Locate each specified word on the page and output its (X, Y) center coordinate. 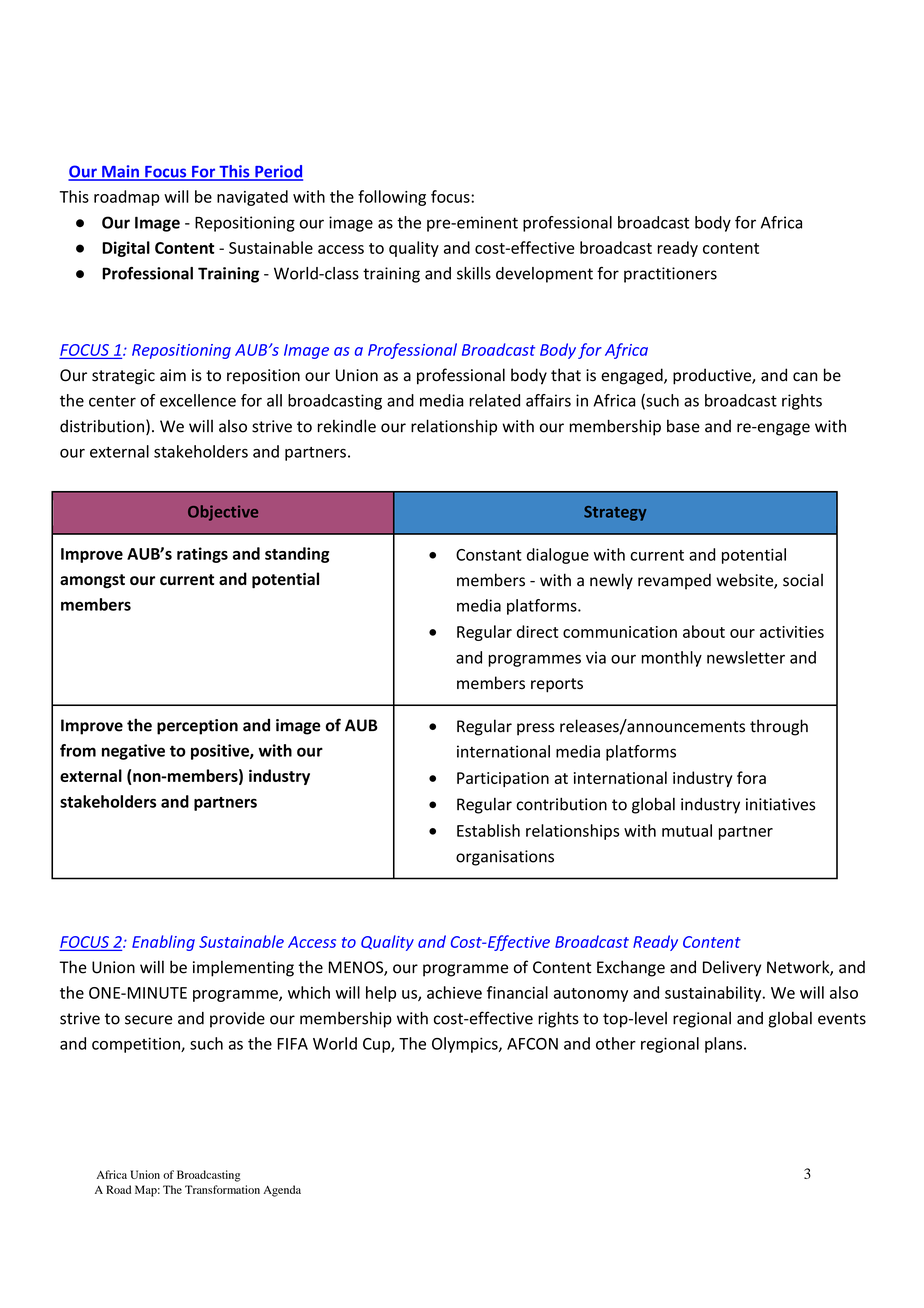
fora (751, 777)
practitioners (670, 275)
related (494, 400)
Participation (503, 779)
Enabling (163, 943)
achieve (454, 992)
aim (173, 375)
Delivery (732, 968)
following (392, 198)
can (805, 377)
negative (133, 752)
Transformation (222, 1189)
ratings (202, 555)
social (803, 580)
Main (120, 172)
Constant (489, 555)
